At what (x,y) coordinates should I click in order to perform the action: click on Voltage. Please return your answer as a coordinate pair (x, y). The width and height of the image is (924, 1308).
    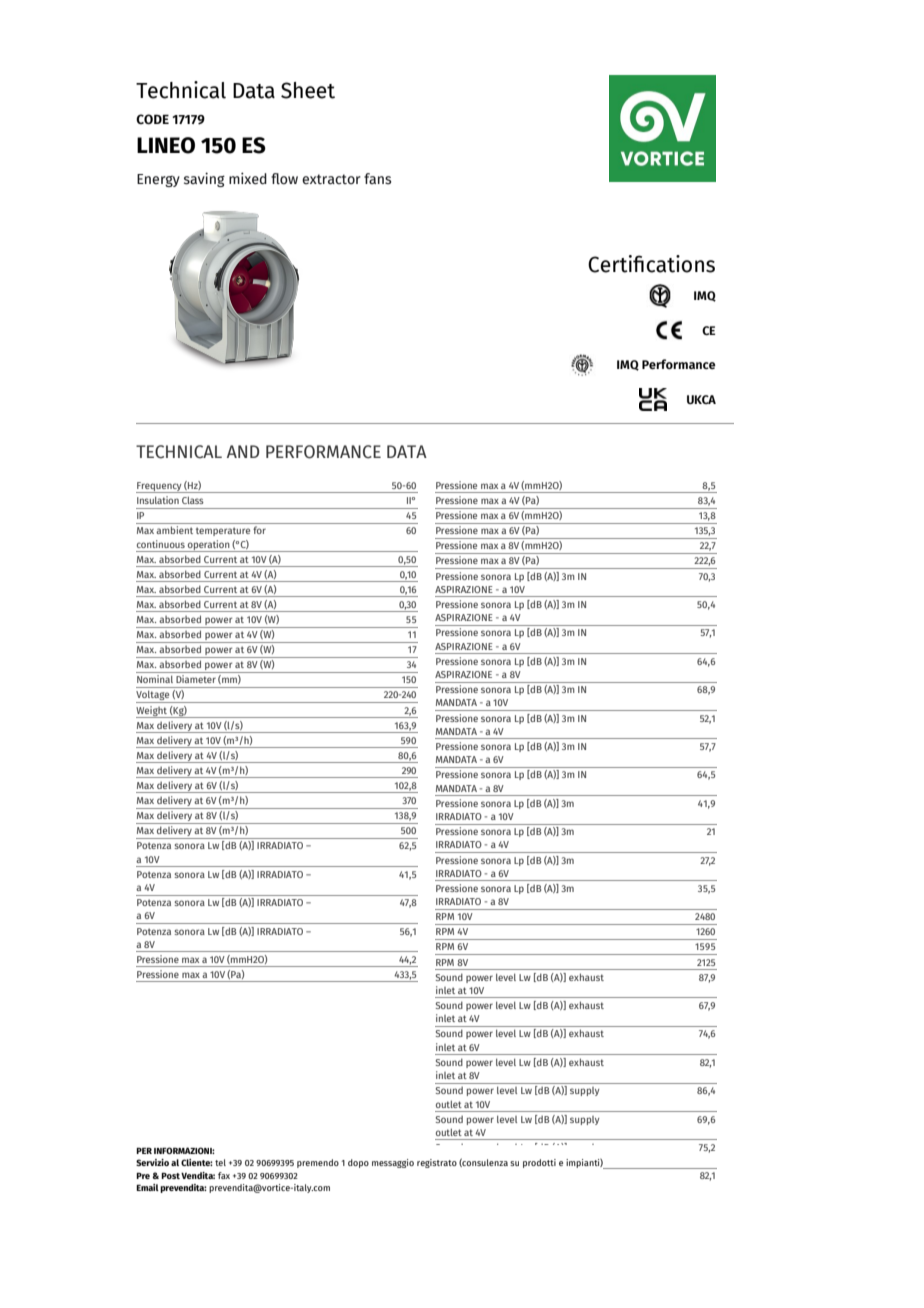
    Looking at the image, I should click on (154, 697).
